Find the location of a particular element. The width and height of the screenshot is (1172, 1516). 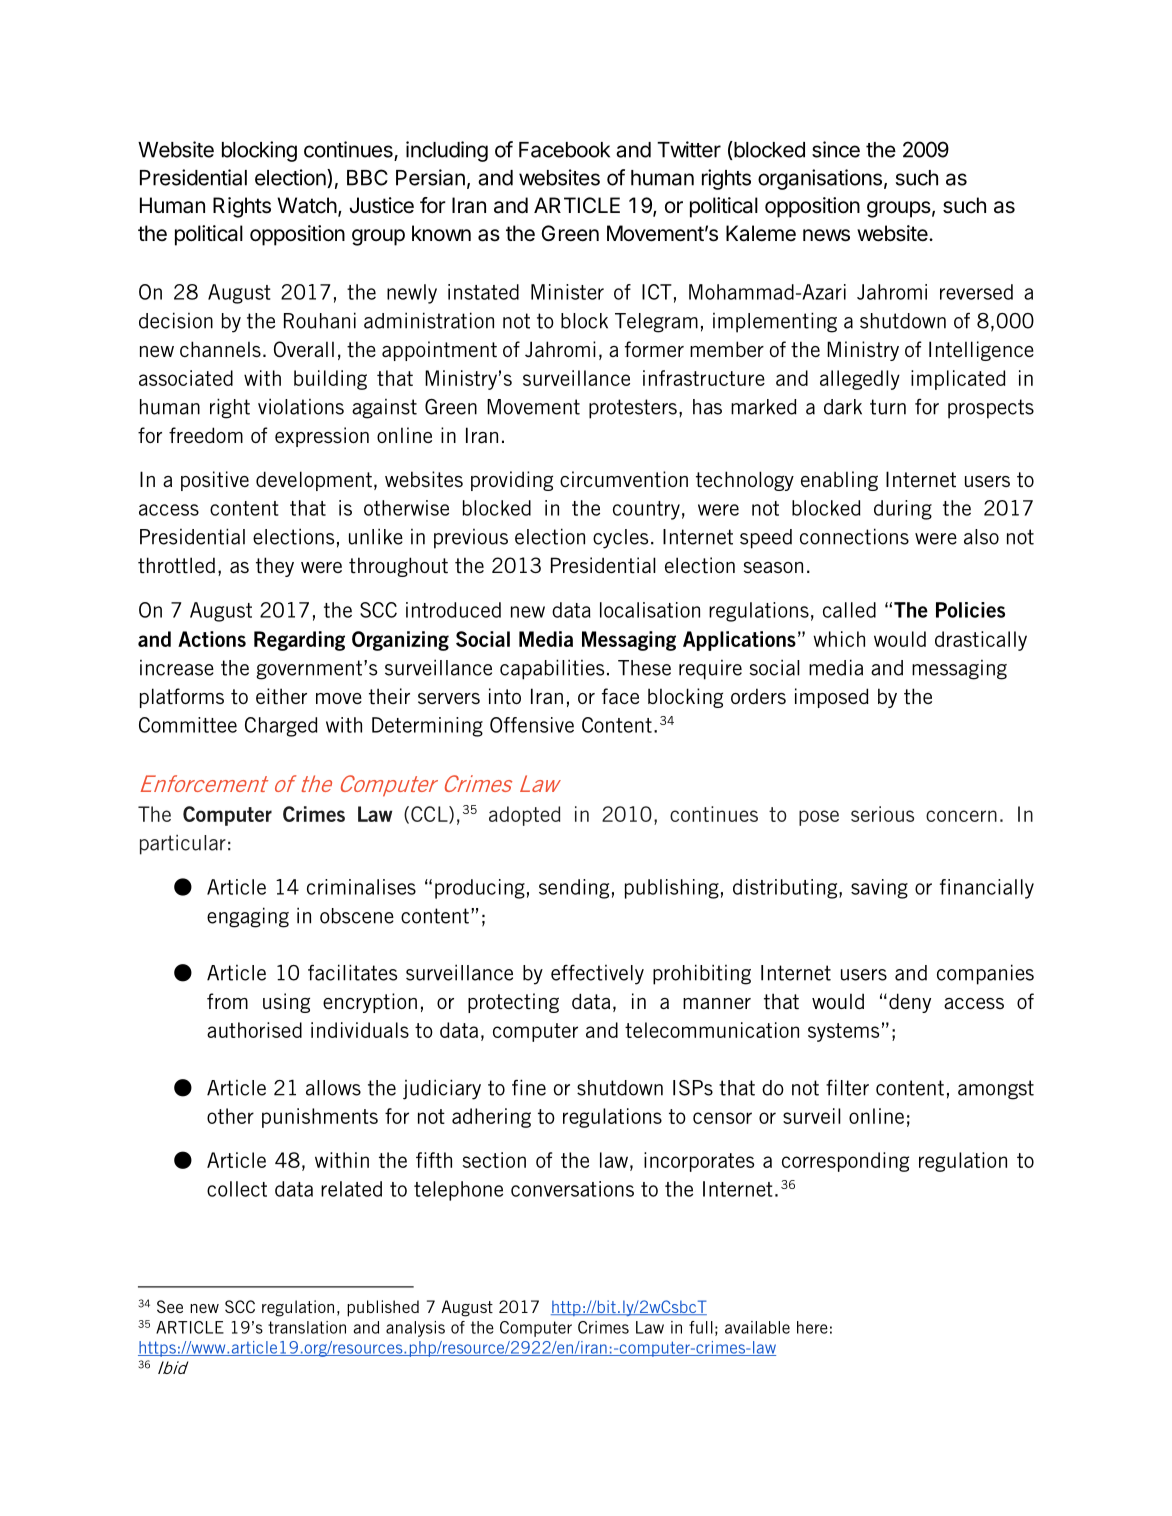

authorised is located at coordinates (254, 1030).
